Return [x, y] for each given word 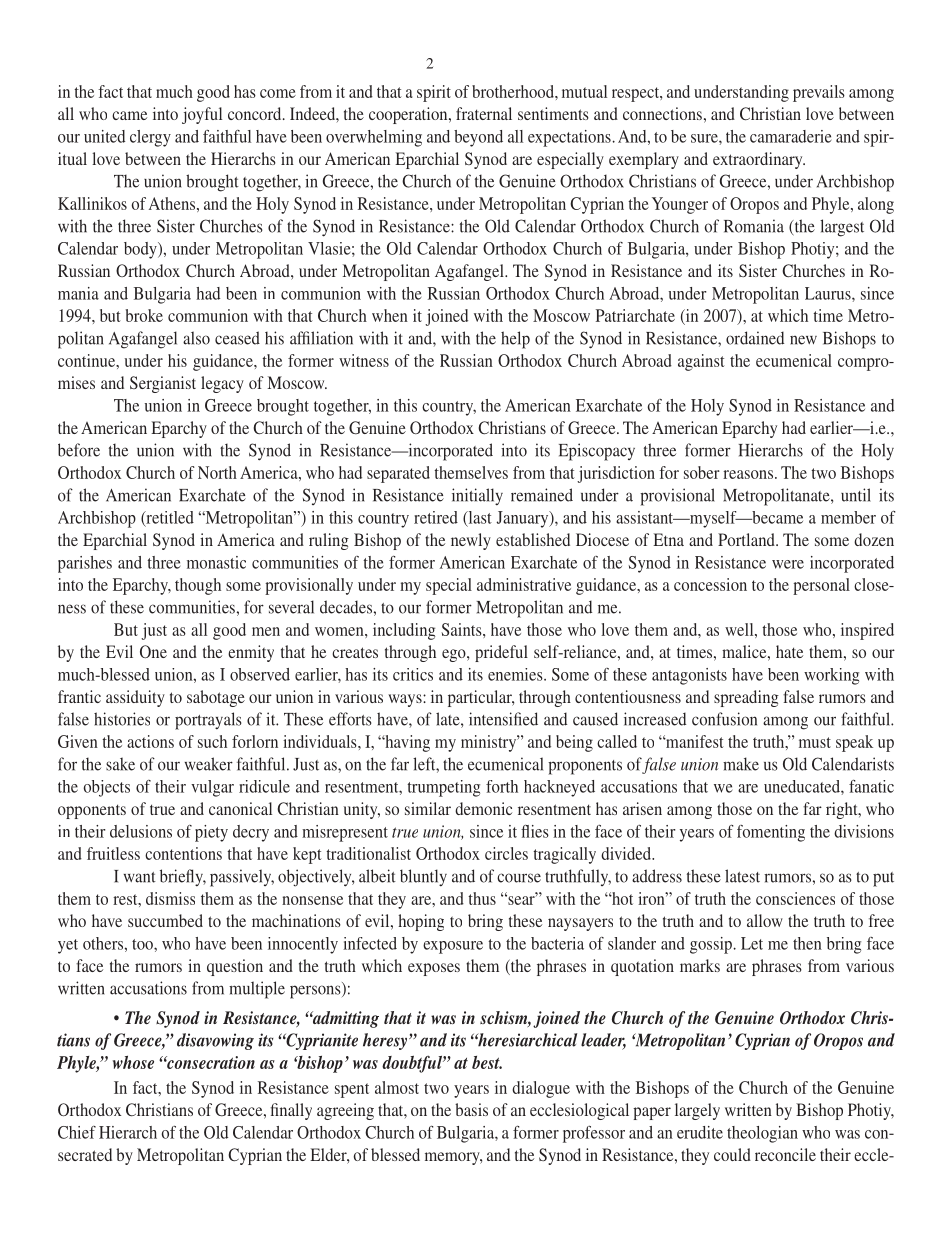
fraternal [484, 113]
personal [821, 586]
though [198, 586]
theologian [762, 1134]
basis [471, 1109]
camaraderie [790, 136]
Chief [77, 1132]
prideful [501, 653]
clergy [150, 138]
